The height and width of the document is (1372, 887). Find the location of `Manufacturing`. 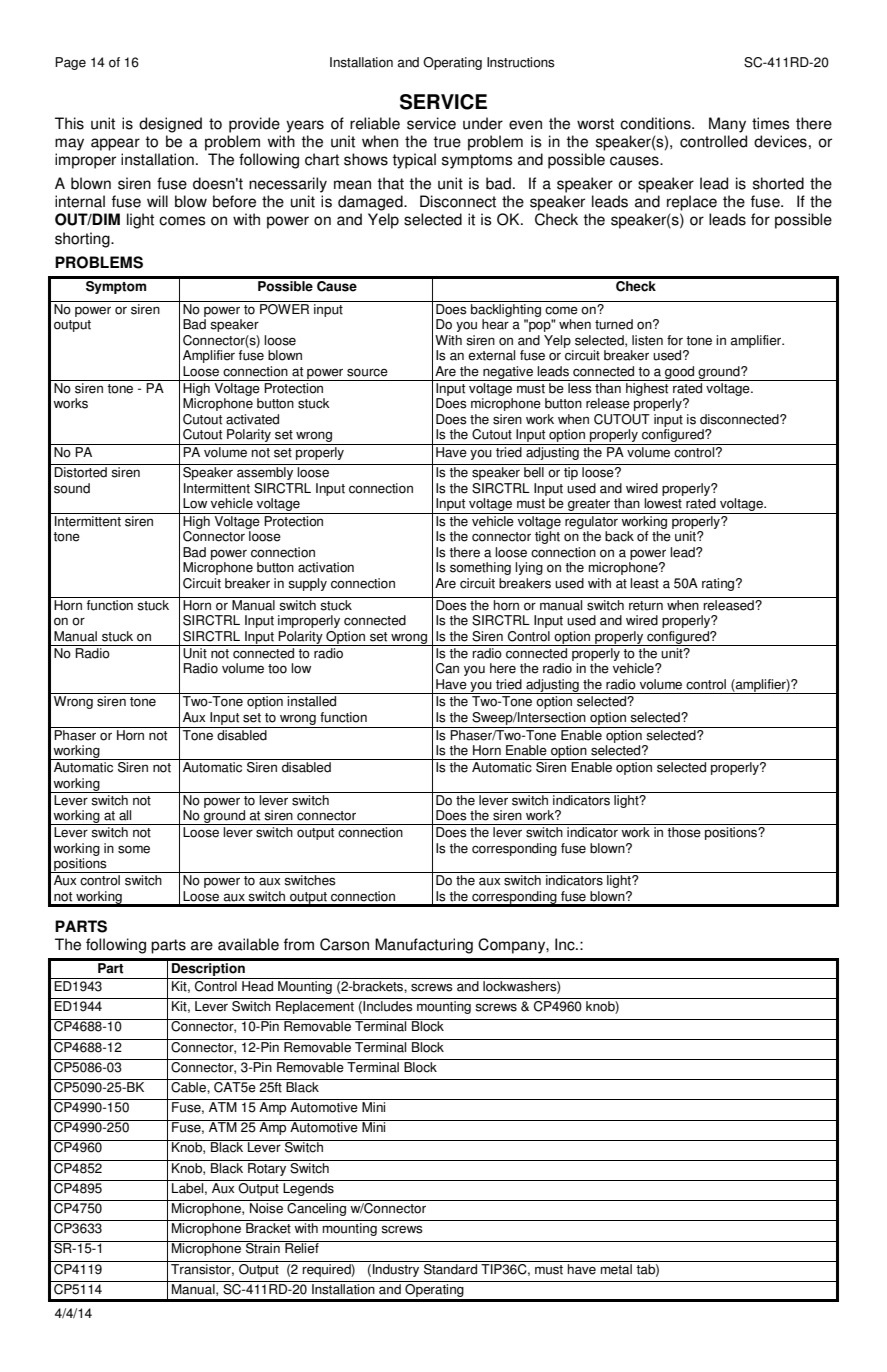

Manufacturing is located at coordinates (424, 946).
